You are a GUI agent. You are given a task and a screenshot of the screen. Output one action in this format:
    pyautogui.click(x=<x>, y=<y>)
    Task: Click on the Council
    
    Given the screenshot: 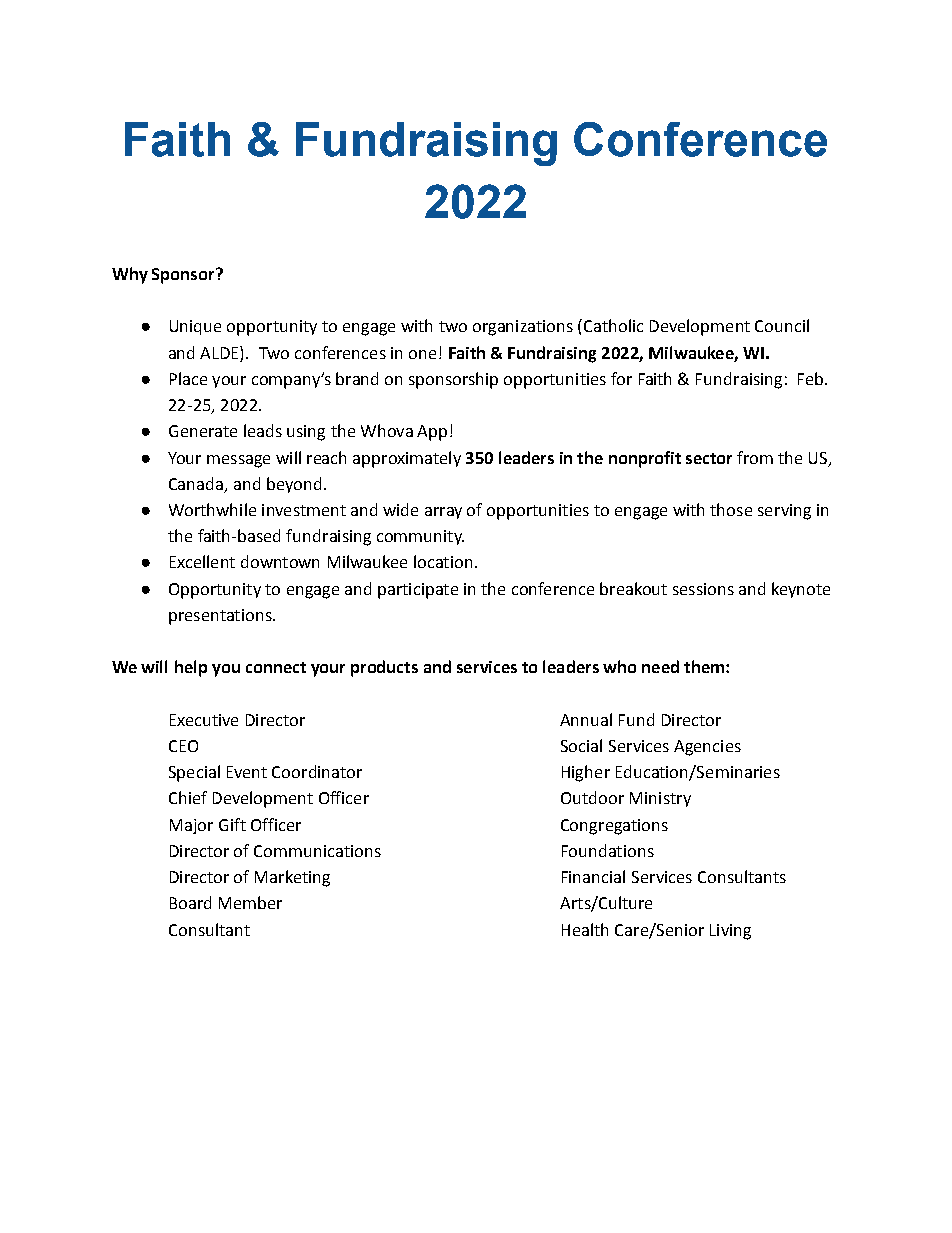 What is the action you would take?
    pyautogui.click(x=782, y=325)
